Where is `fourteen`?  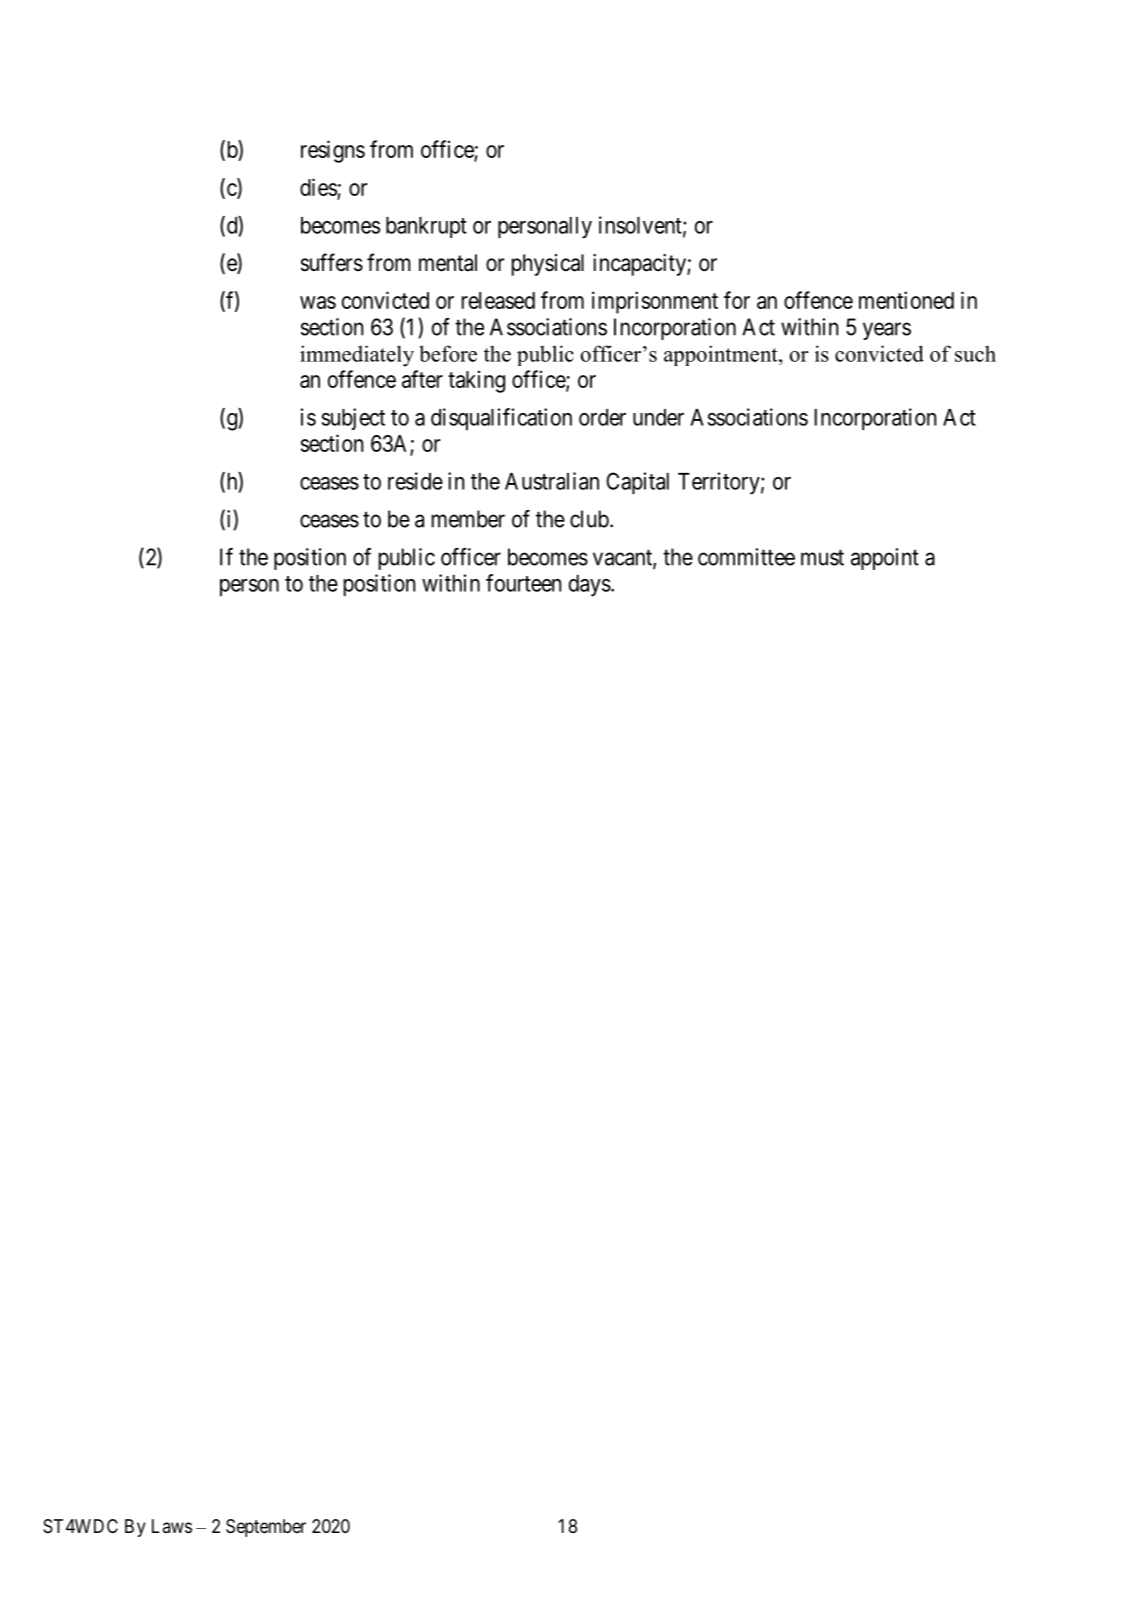
fourteen is located at coordinates (523, 583).
